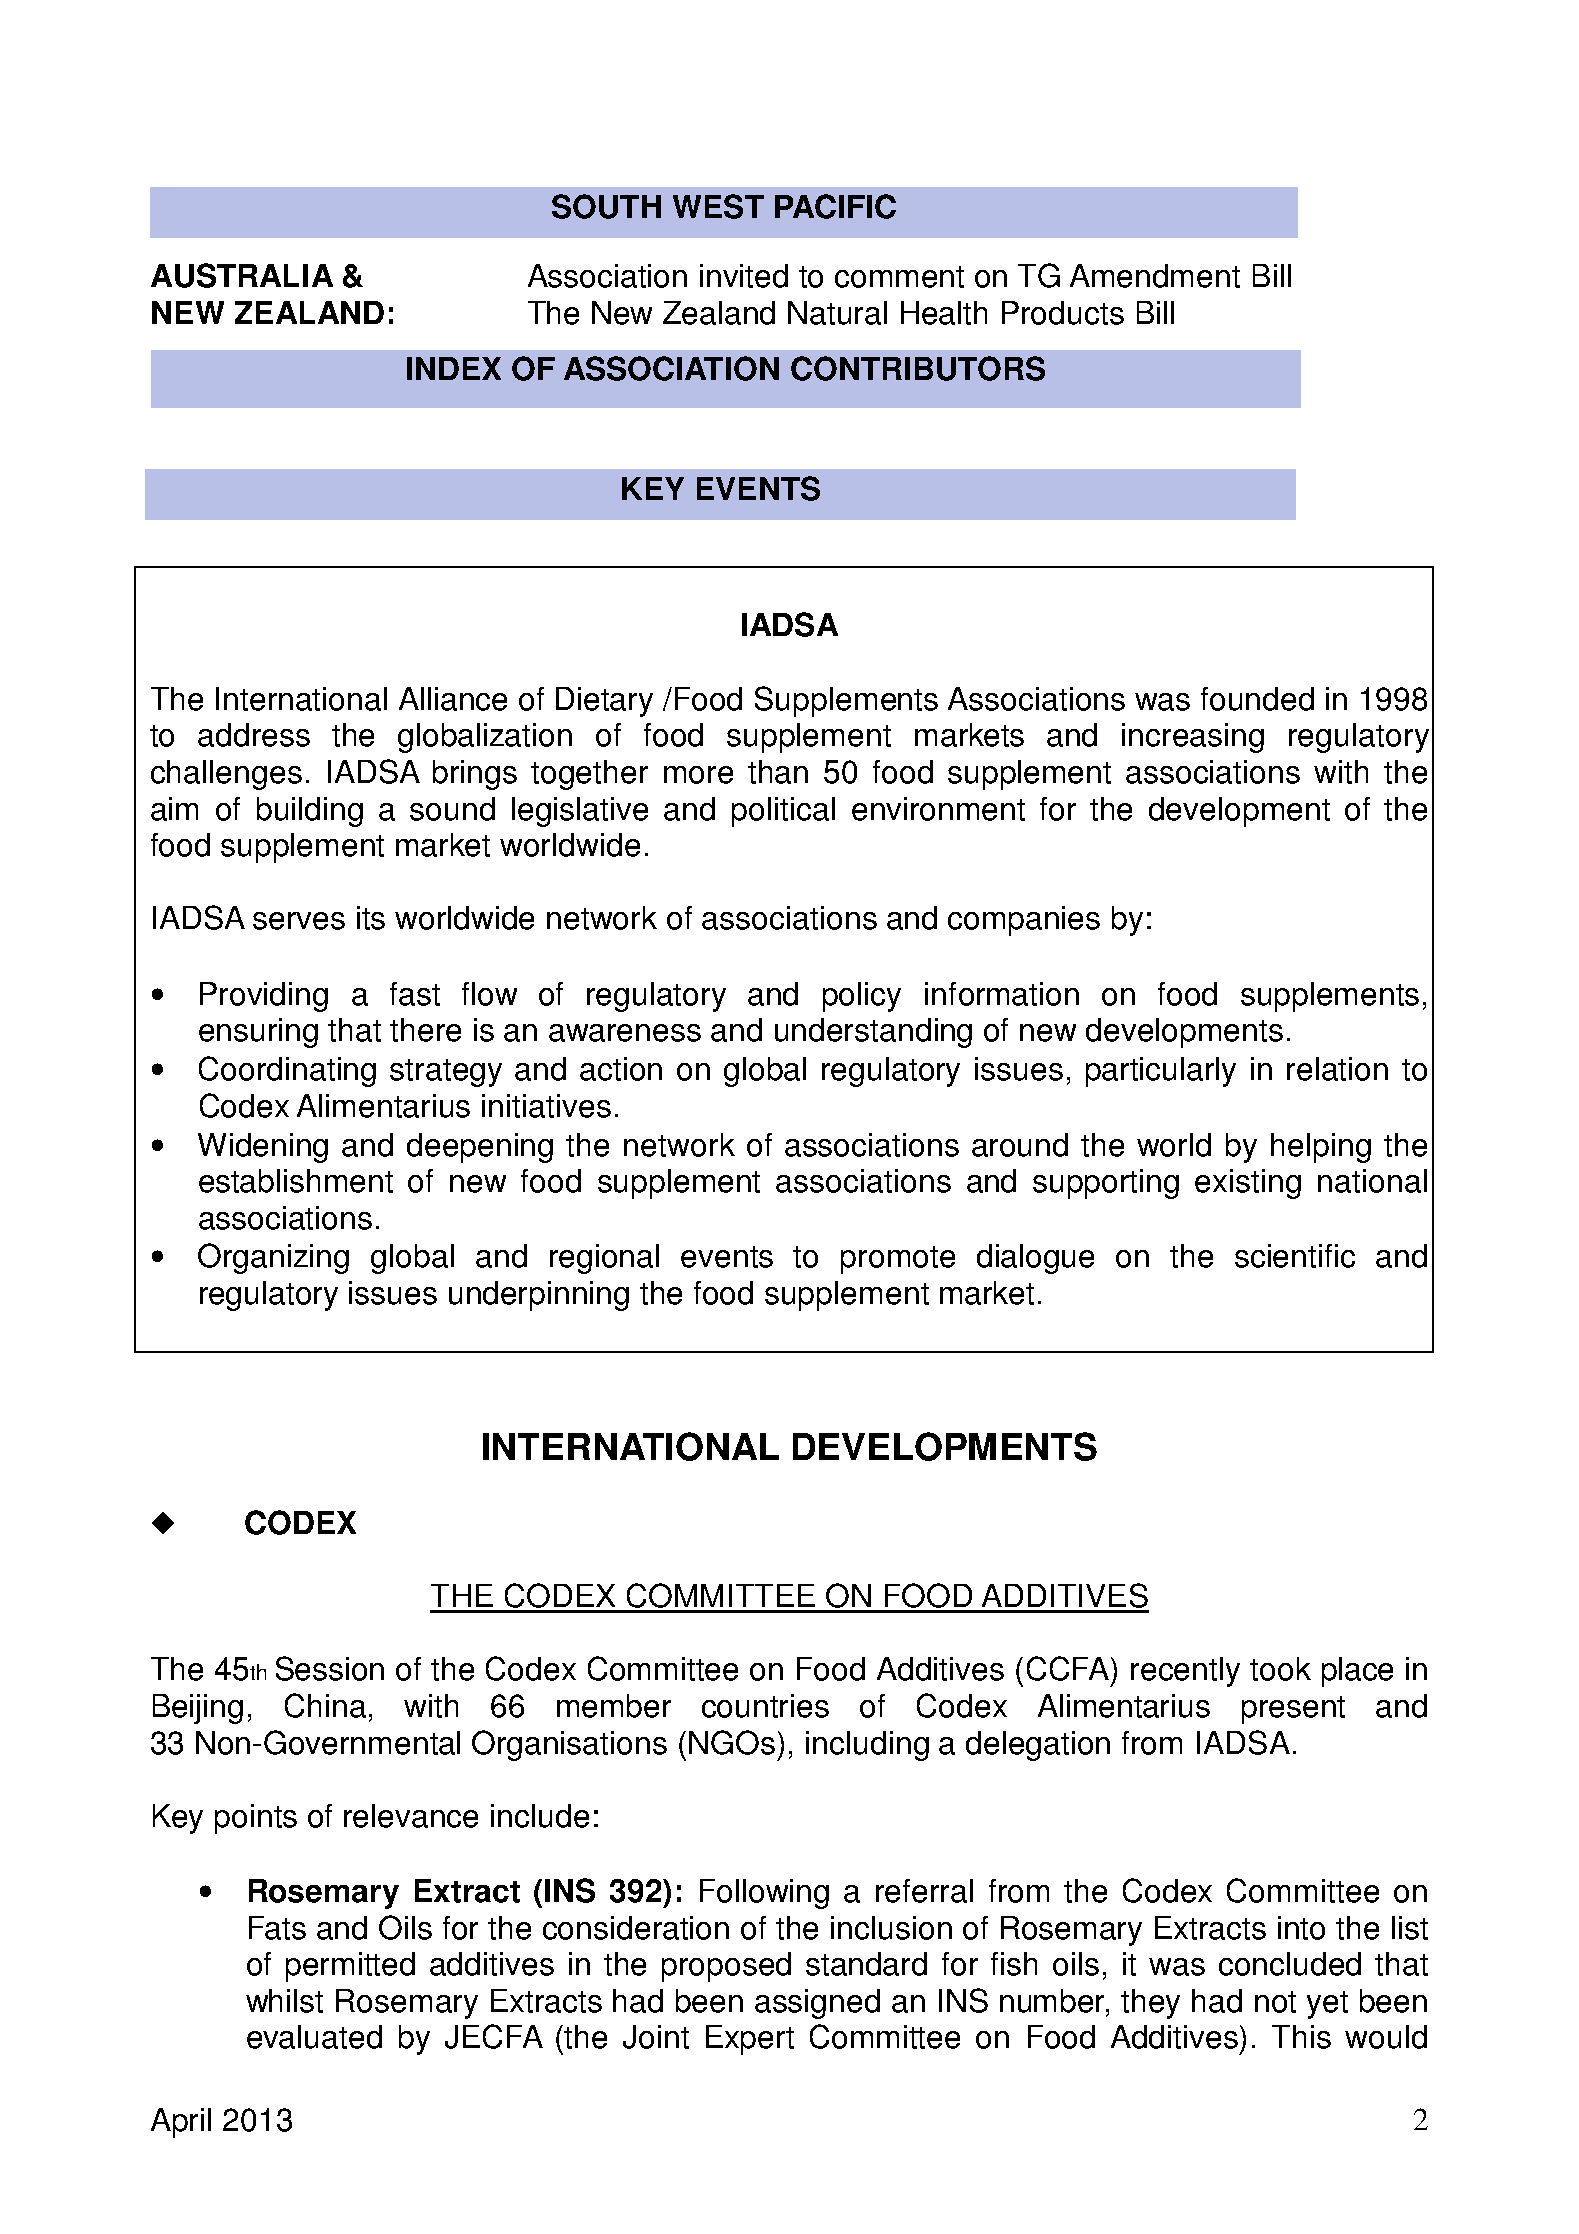 Image resolution: width=1579 pixels, height=2234 pixels. Describe the element at coordinates (898, 1260) in the screenshot. I see `promote` at that location.
